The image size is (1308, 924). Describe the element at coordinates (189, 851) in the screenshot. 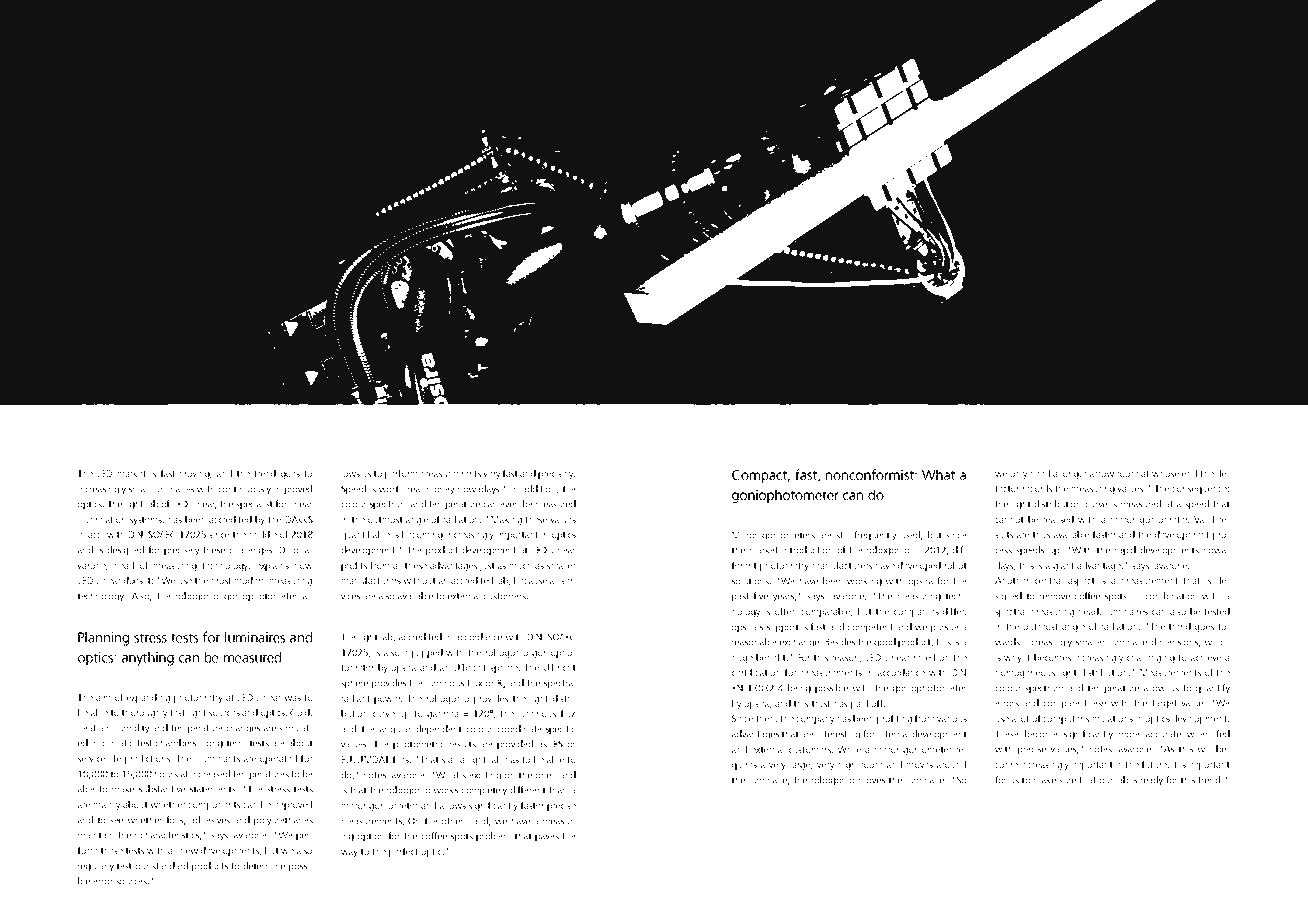

I see `new` at that location.
